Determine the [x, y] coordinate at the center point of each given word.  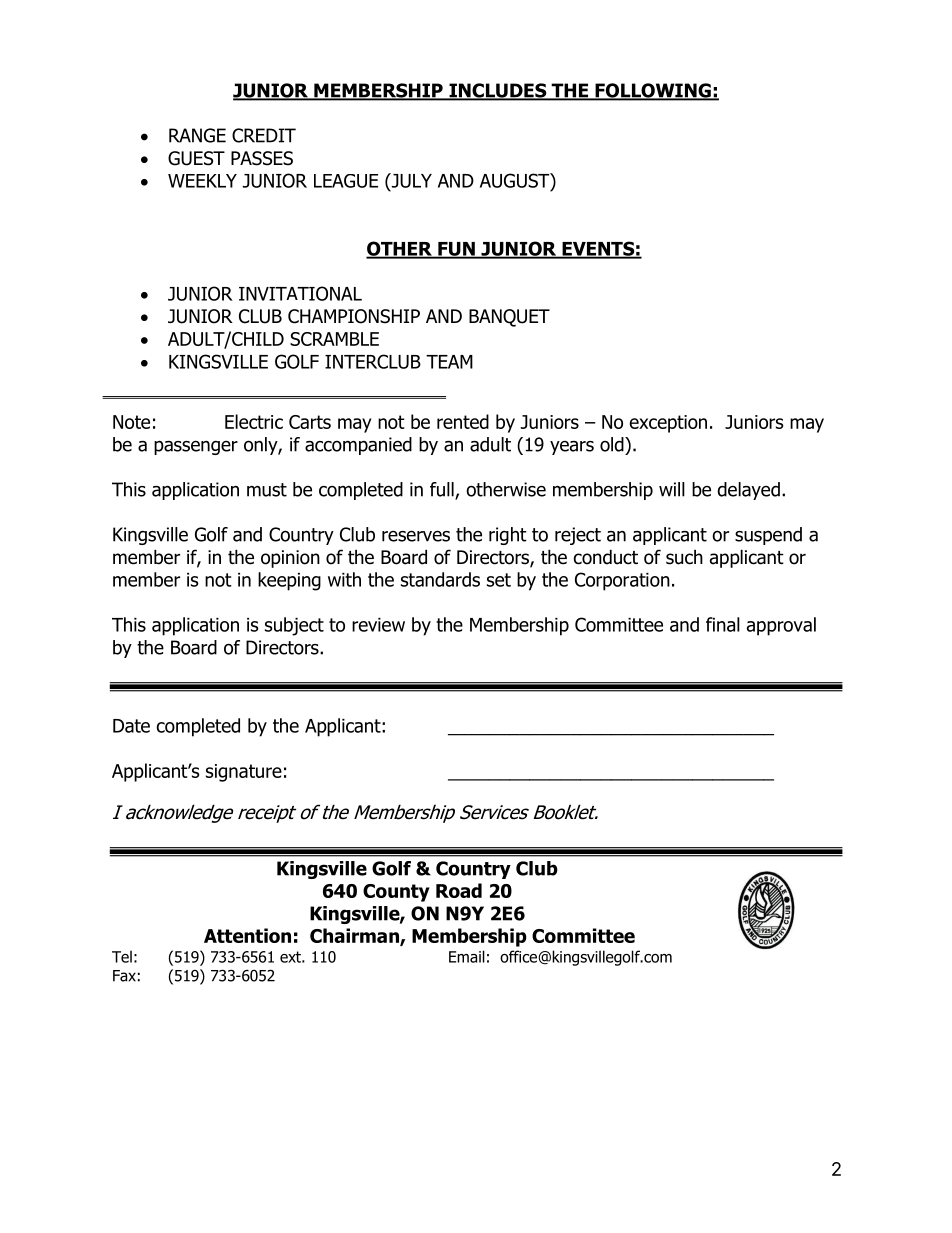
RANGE [197, 135]
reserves [416, 536]
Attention [247, 935]
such [684, 557]
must [267, 490]
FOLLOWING [653, 91]
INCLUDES [498, 91]
